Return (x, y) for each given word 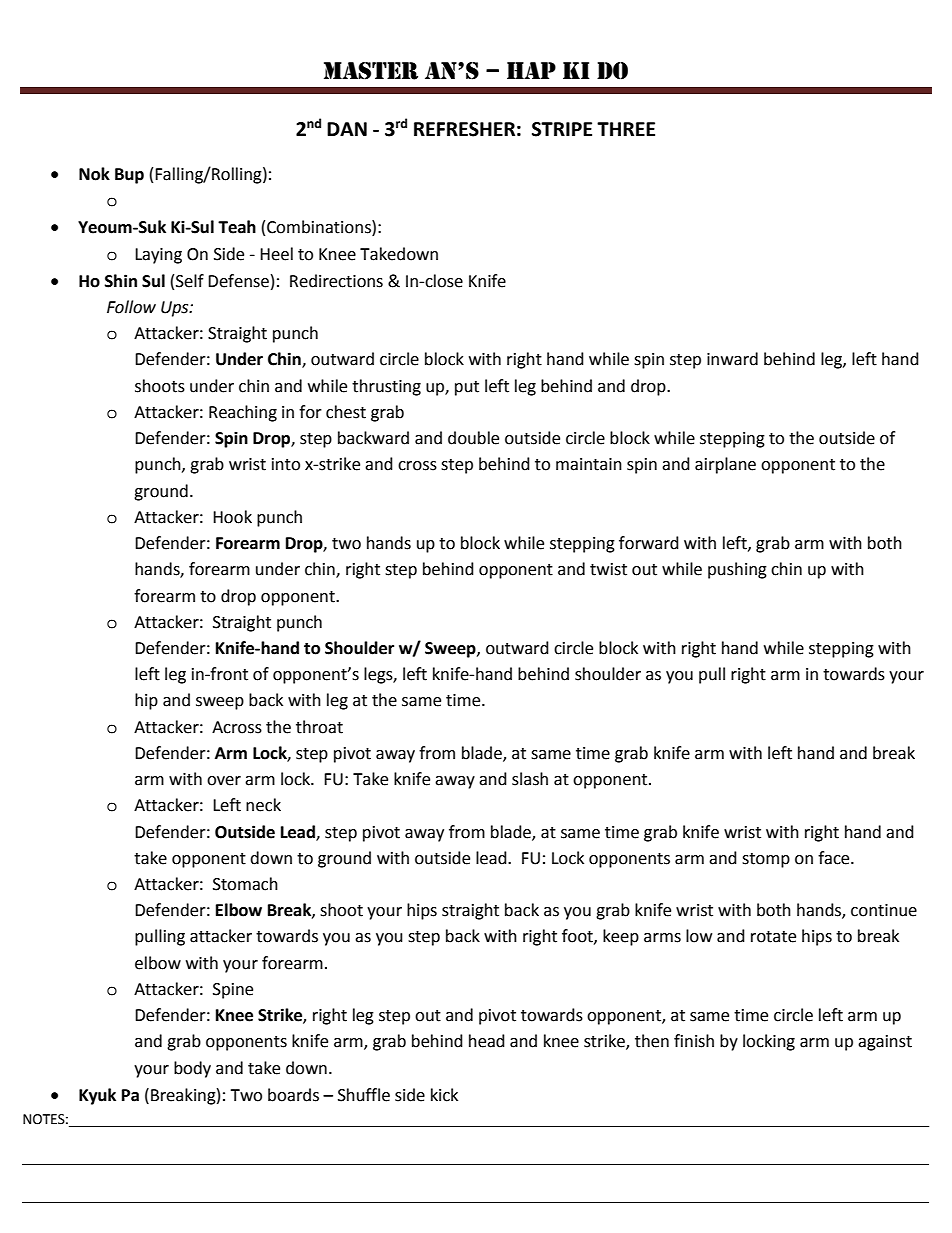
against (885, 1043)
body (192, 1069)
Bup (129, 176)
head (487, 1041)
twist (608, 569)
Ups (176, 309)
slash (530, 779)
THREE (626, 129)
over (224, 781)
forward (649, 543)
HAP (531, 70)
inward (732, 359)
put (467, 388)
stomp (766, 860)
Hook (232, 517)
